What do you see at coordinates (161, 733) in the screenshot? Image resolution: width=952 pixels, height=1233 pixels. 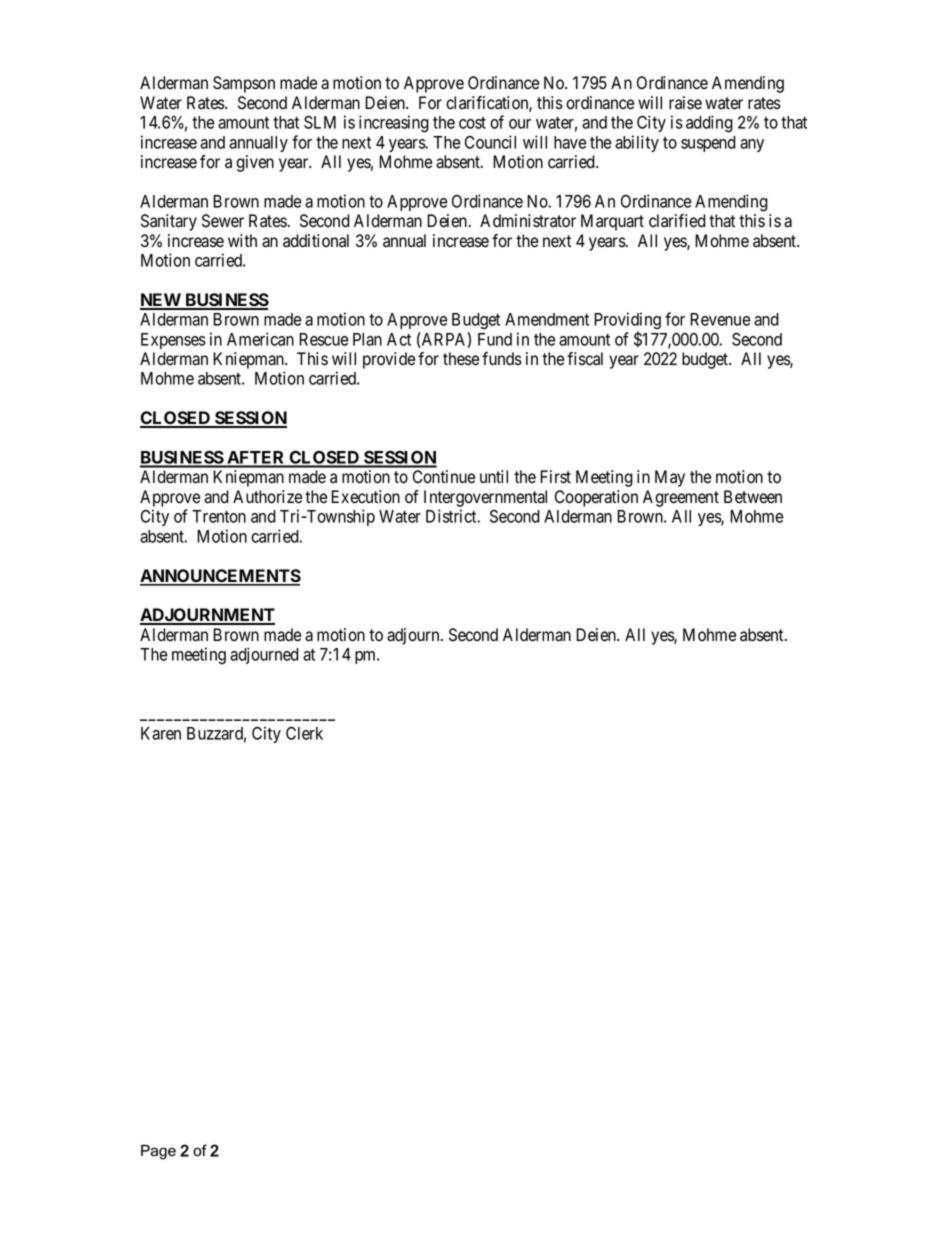 I see `Karen` at bounding box center [161, 733].
